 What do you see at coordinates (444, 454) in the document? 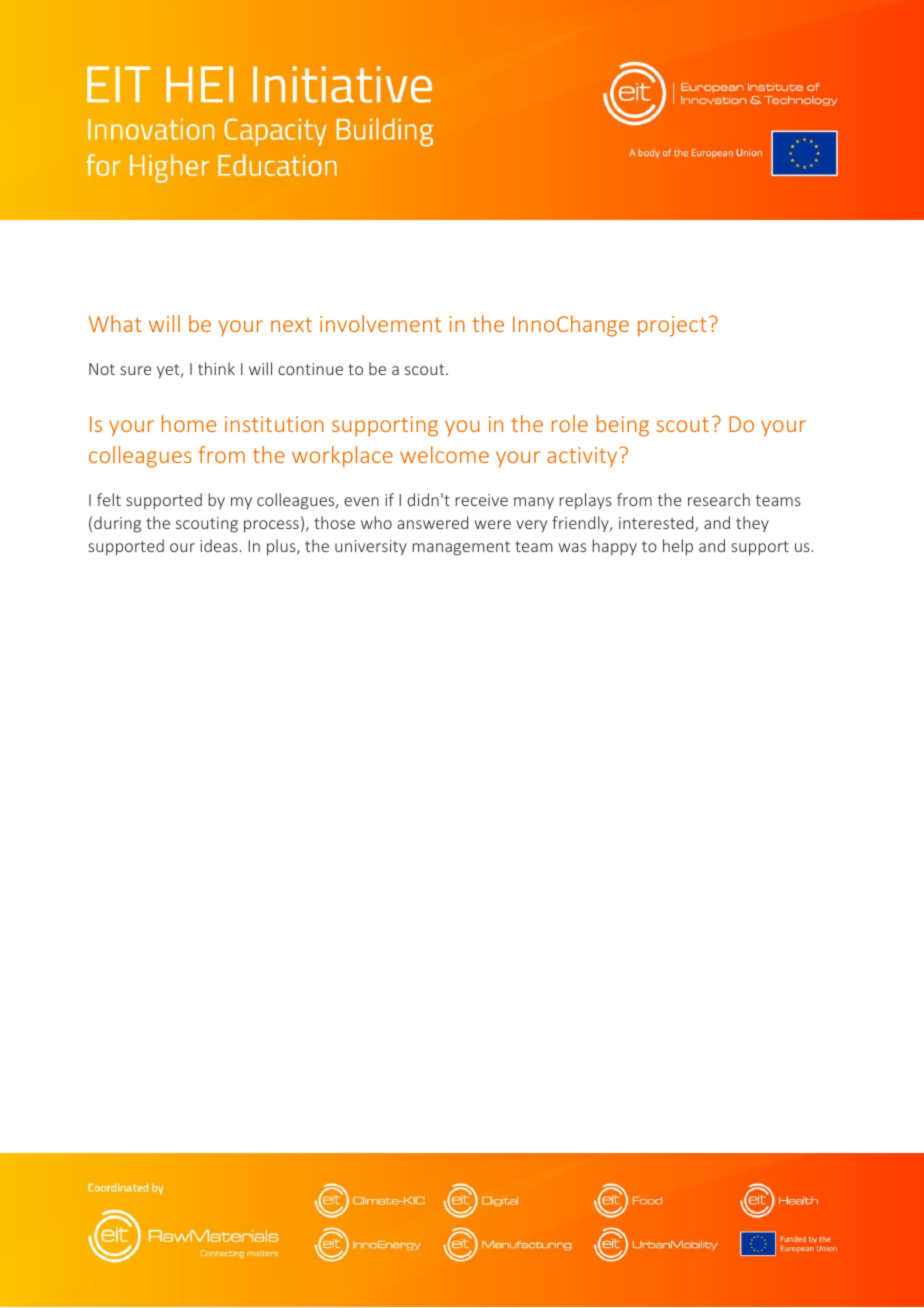
I see `welcome` at bounding box center [444, 454].
